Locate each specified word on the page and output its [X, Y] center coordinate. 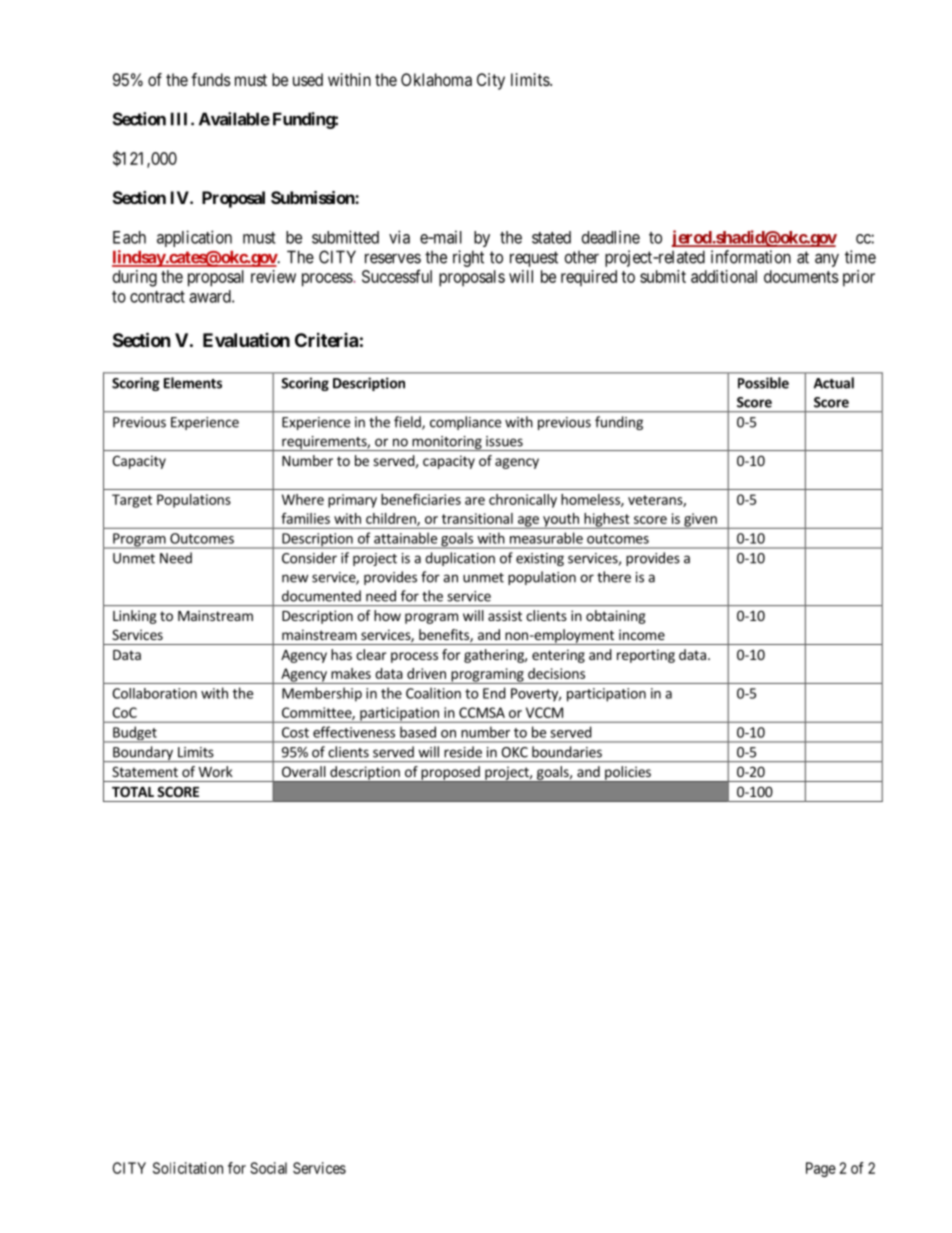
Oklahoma [436, 79]
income [642, 634]
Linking [135, 617]
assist [505, 615]
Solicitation [188, 1168]
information [751, 257]
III [181, 119]
